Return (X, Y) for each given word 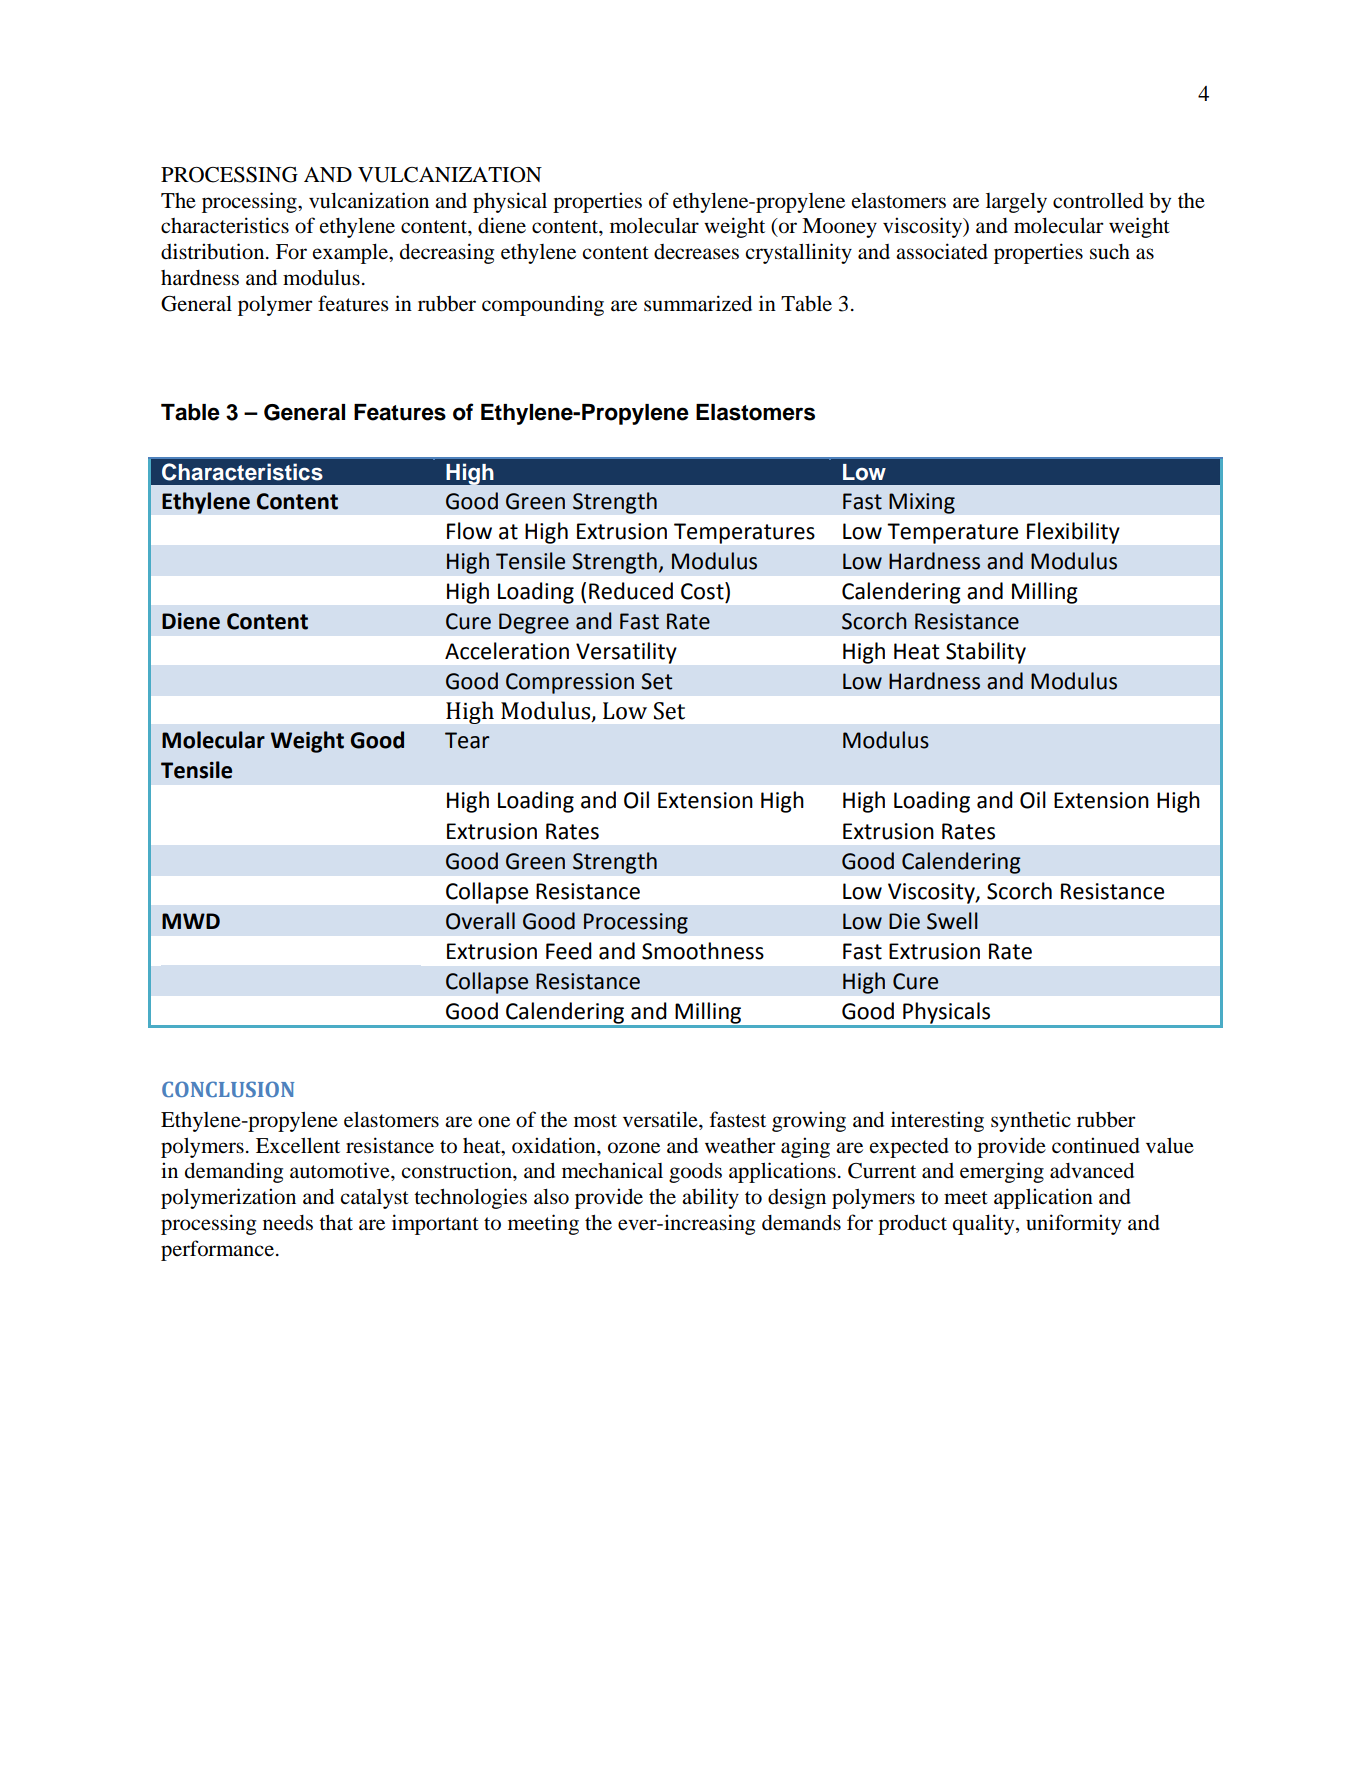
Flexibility (1073, 533)
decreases (696, 252)
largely (1016, 202)
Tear (467, 740)
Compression (570, 683)
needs (288, 1223)
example (351, 253)
